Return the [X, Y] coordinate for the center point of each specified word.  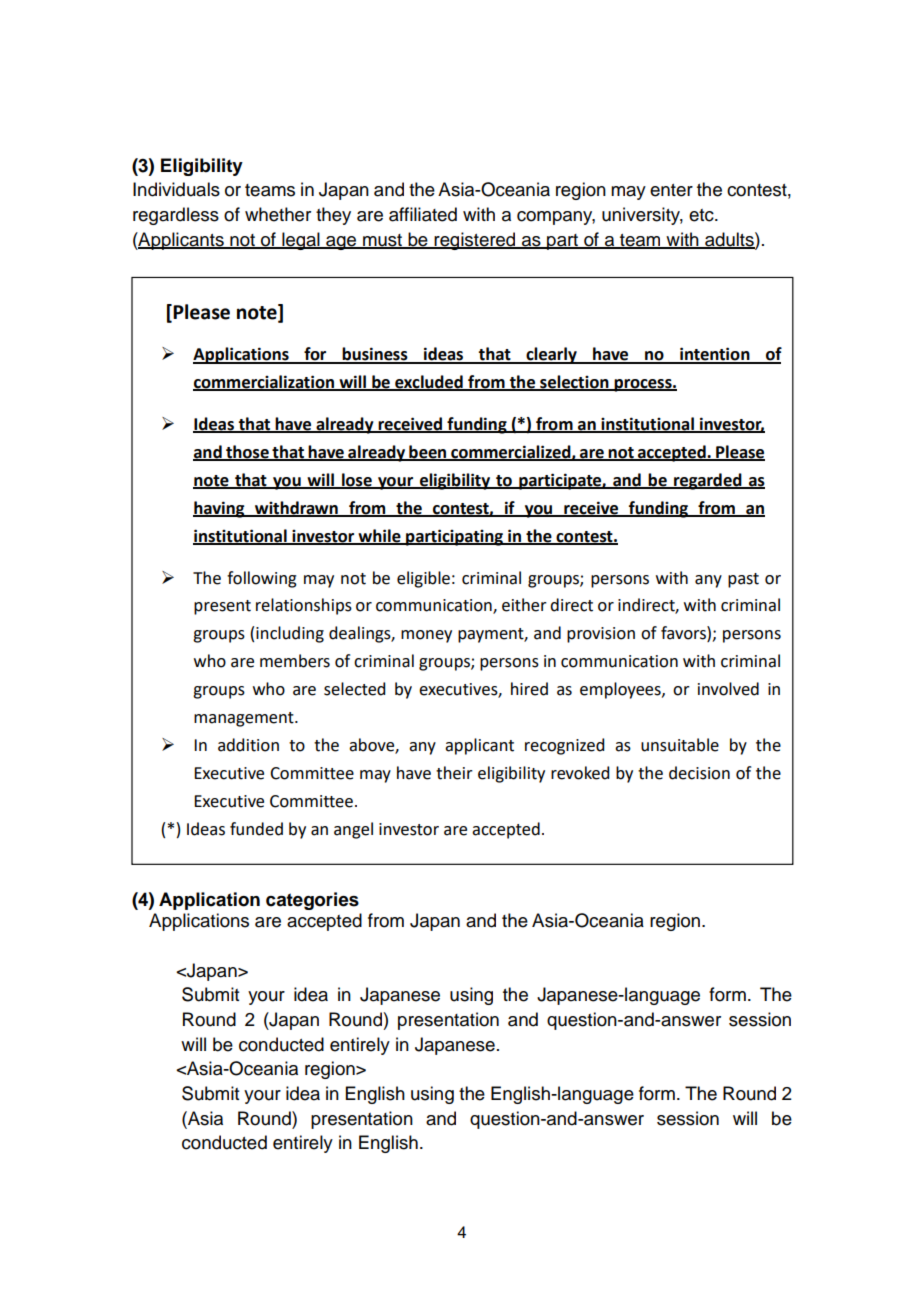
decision [699, 773]
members [295, 661]
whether [278, 214]
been [428, 452]
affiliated [423, 214]
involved [728, 689]
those [247, 452]
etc [702, 215]
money [426, 636]
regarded [708, 481]
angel [353, 830]
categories [312, 901]
